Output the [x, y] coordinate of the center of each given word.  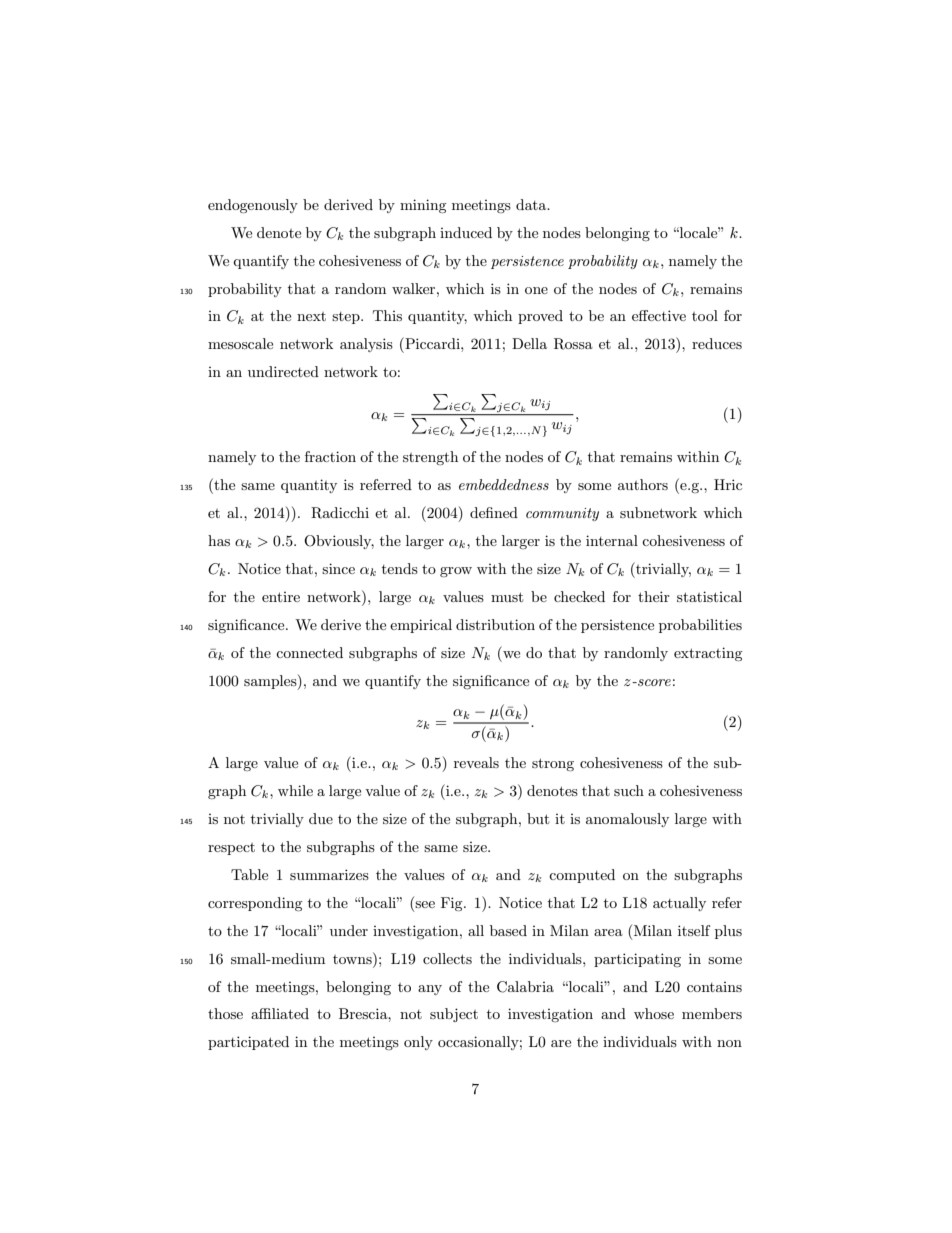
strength [430, 458]
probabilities [700, 626]
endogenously [253, 206]
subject [454, 1015]
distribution [495, 624]
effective [659, 315]
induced [466, 232]
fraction [330, 456]
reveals [476, 762]
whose [654, 1013]
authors [643, 484]
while [295, 790]
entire [281, 597]
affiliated [280, 1013]
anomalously [627, 820]
